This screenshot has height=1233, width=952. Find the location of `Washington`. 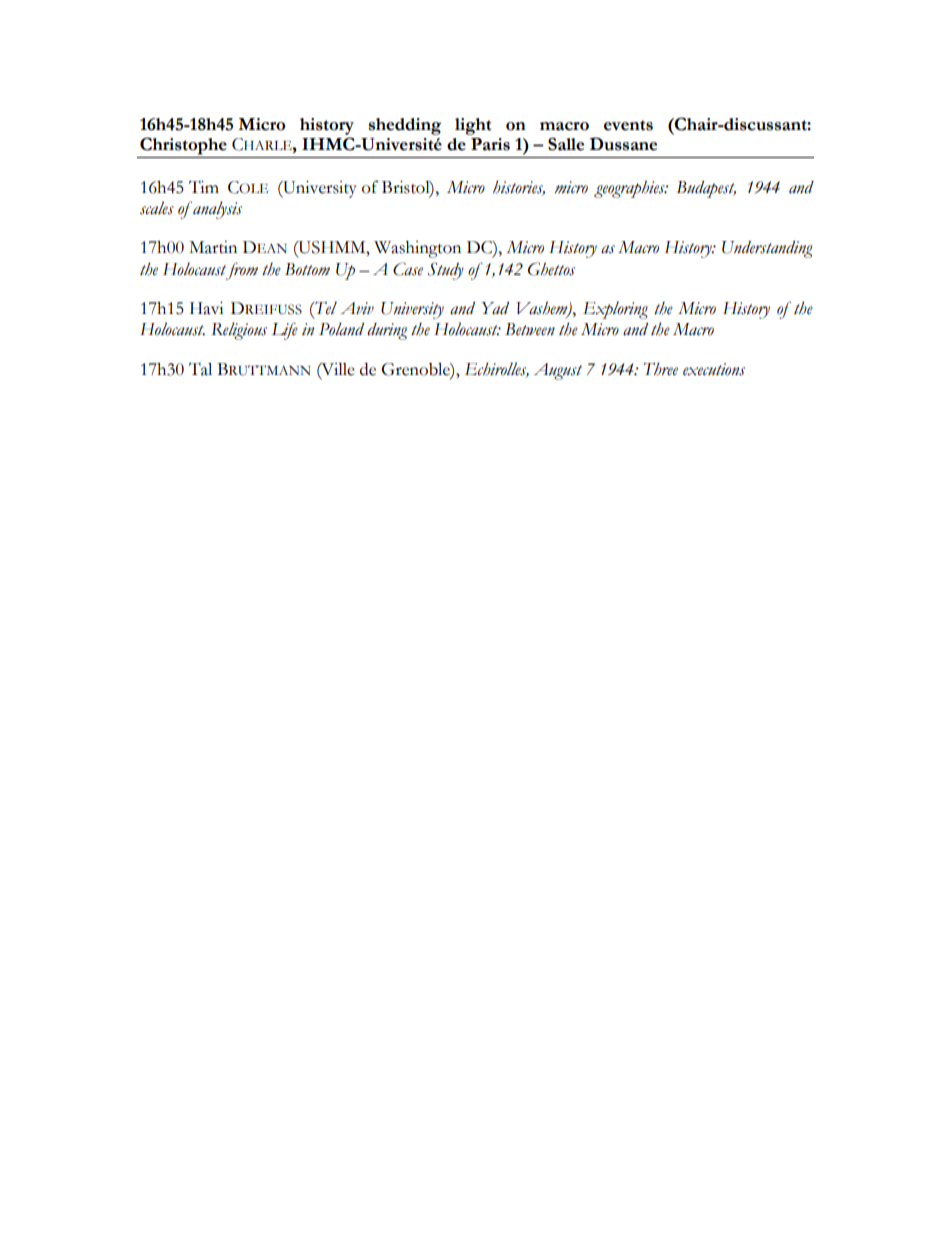

Washington is located at coordinates (417, 249).
